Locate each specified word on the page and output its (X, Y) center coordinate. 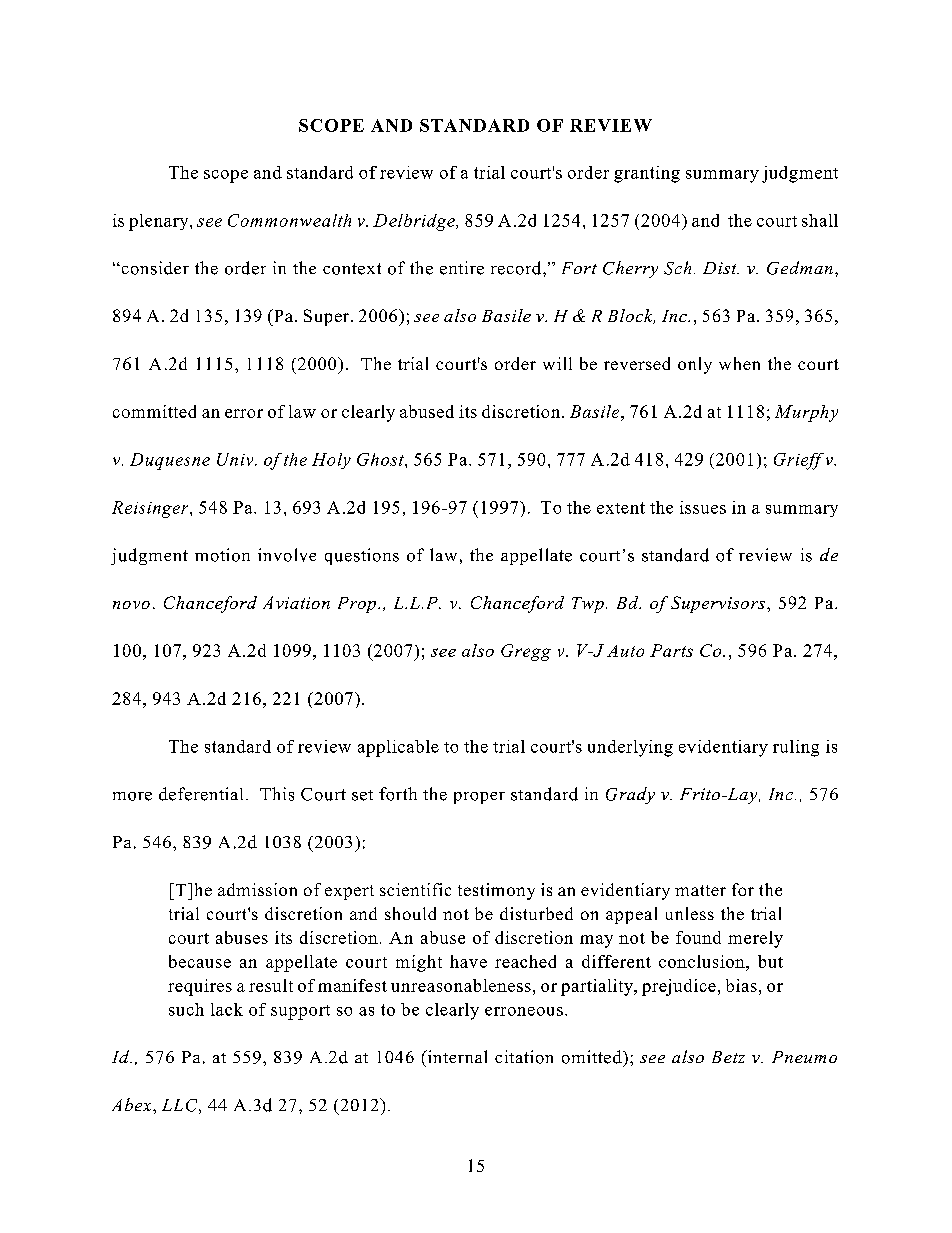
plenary (160, 222)
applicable (398, 748)
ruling (796, 748)
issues (703, 507)
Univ (236, 459)
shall (820, 220)
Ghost (381, 459)
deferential (201, 794)
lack (227, 1009)
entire (462, 268)
